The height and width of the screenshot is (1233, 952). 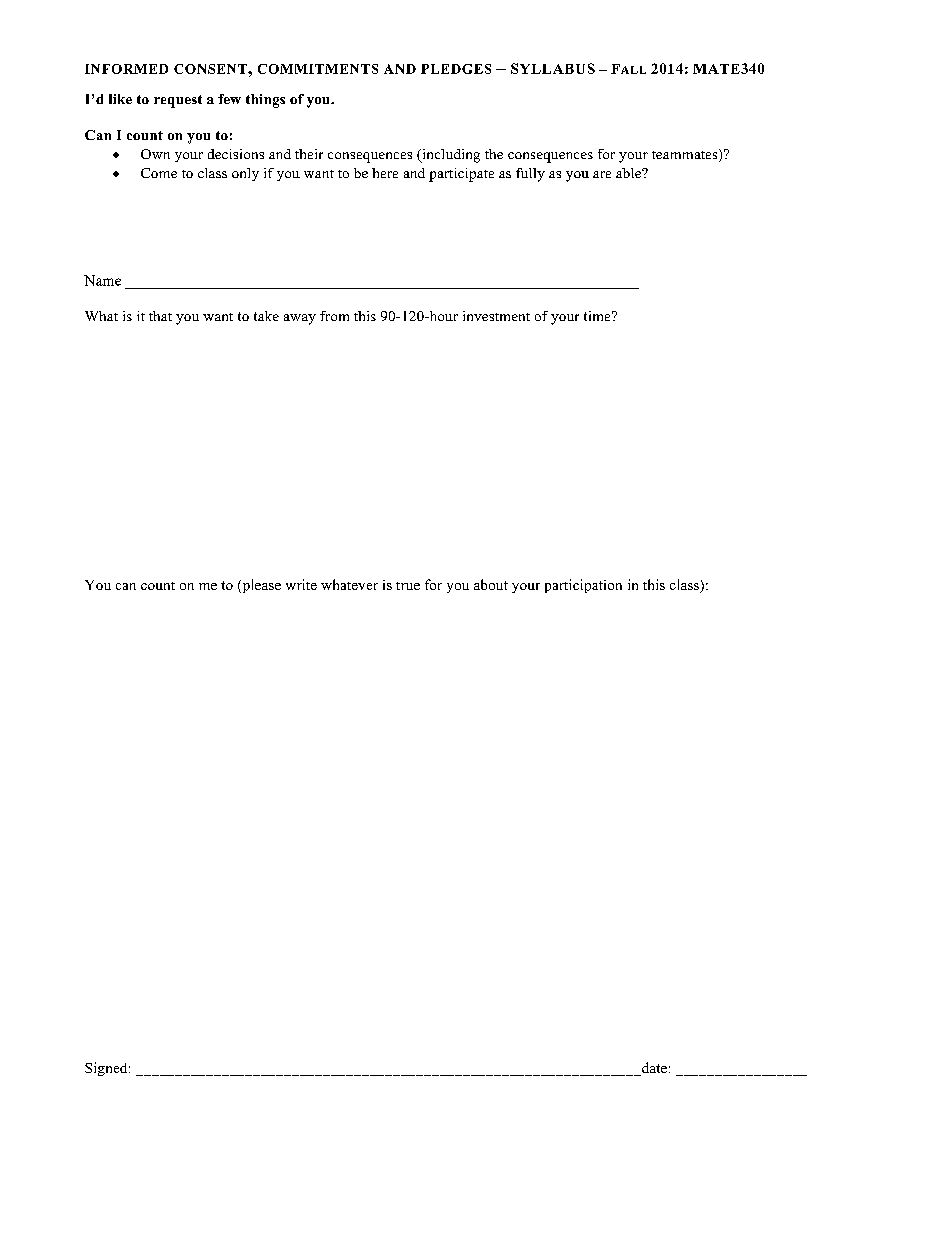 What do you see at coordinates (178, 101) in the screenshot?
I see `request` at bounding box center [178, 101].
